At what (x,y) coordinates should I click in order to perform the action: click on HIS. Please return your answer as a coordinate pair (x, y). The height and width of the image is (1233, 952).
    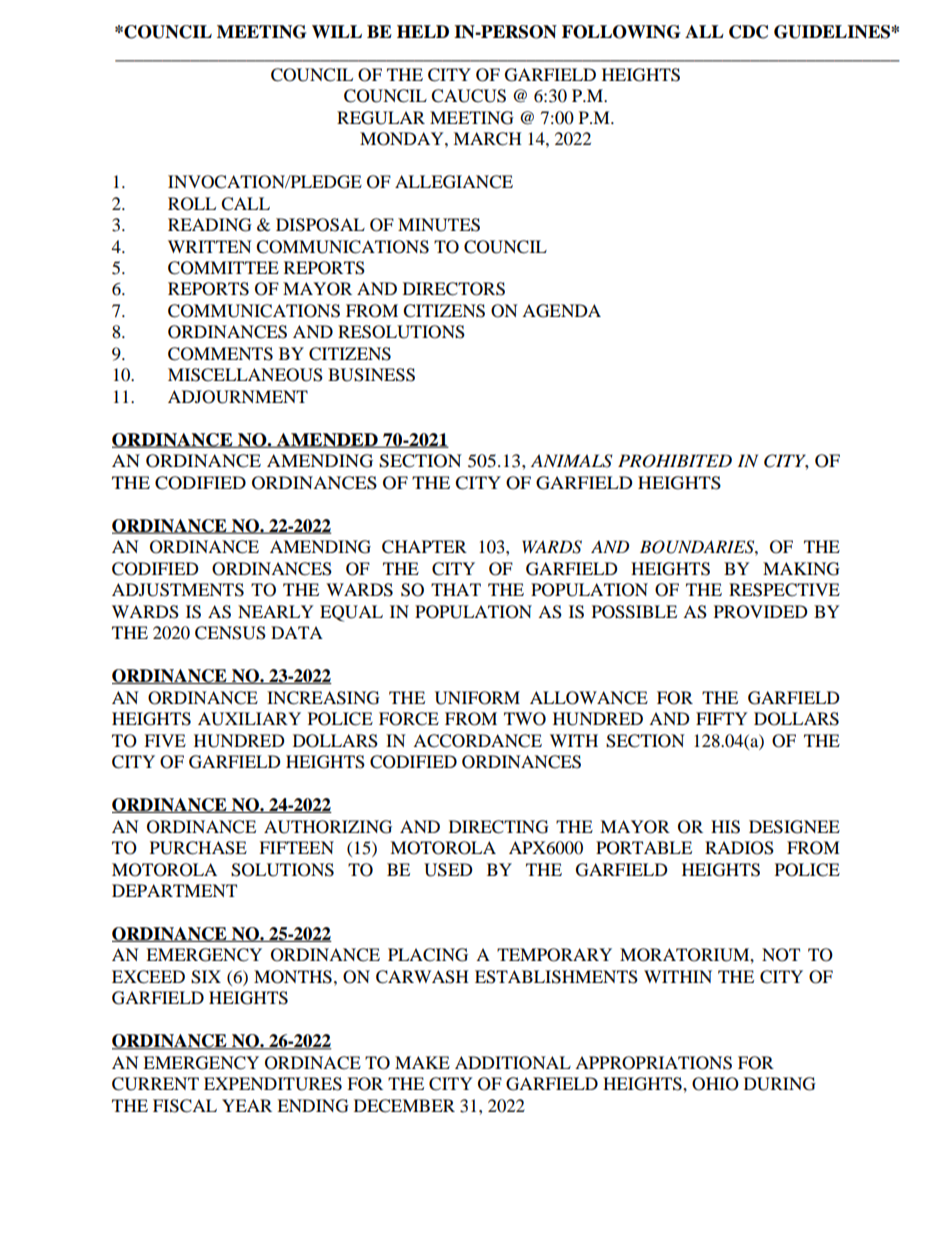
    Looking at the image, I should click on (725, 827).
